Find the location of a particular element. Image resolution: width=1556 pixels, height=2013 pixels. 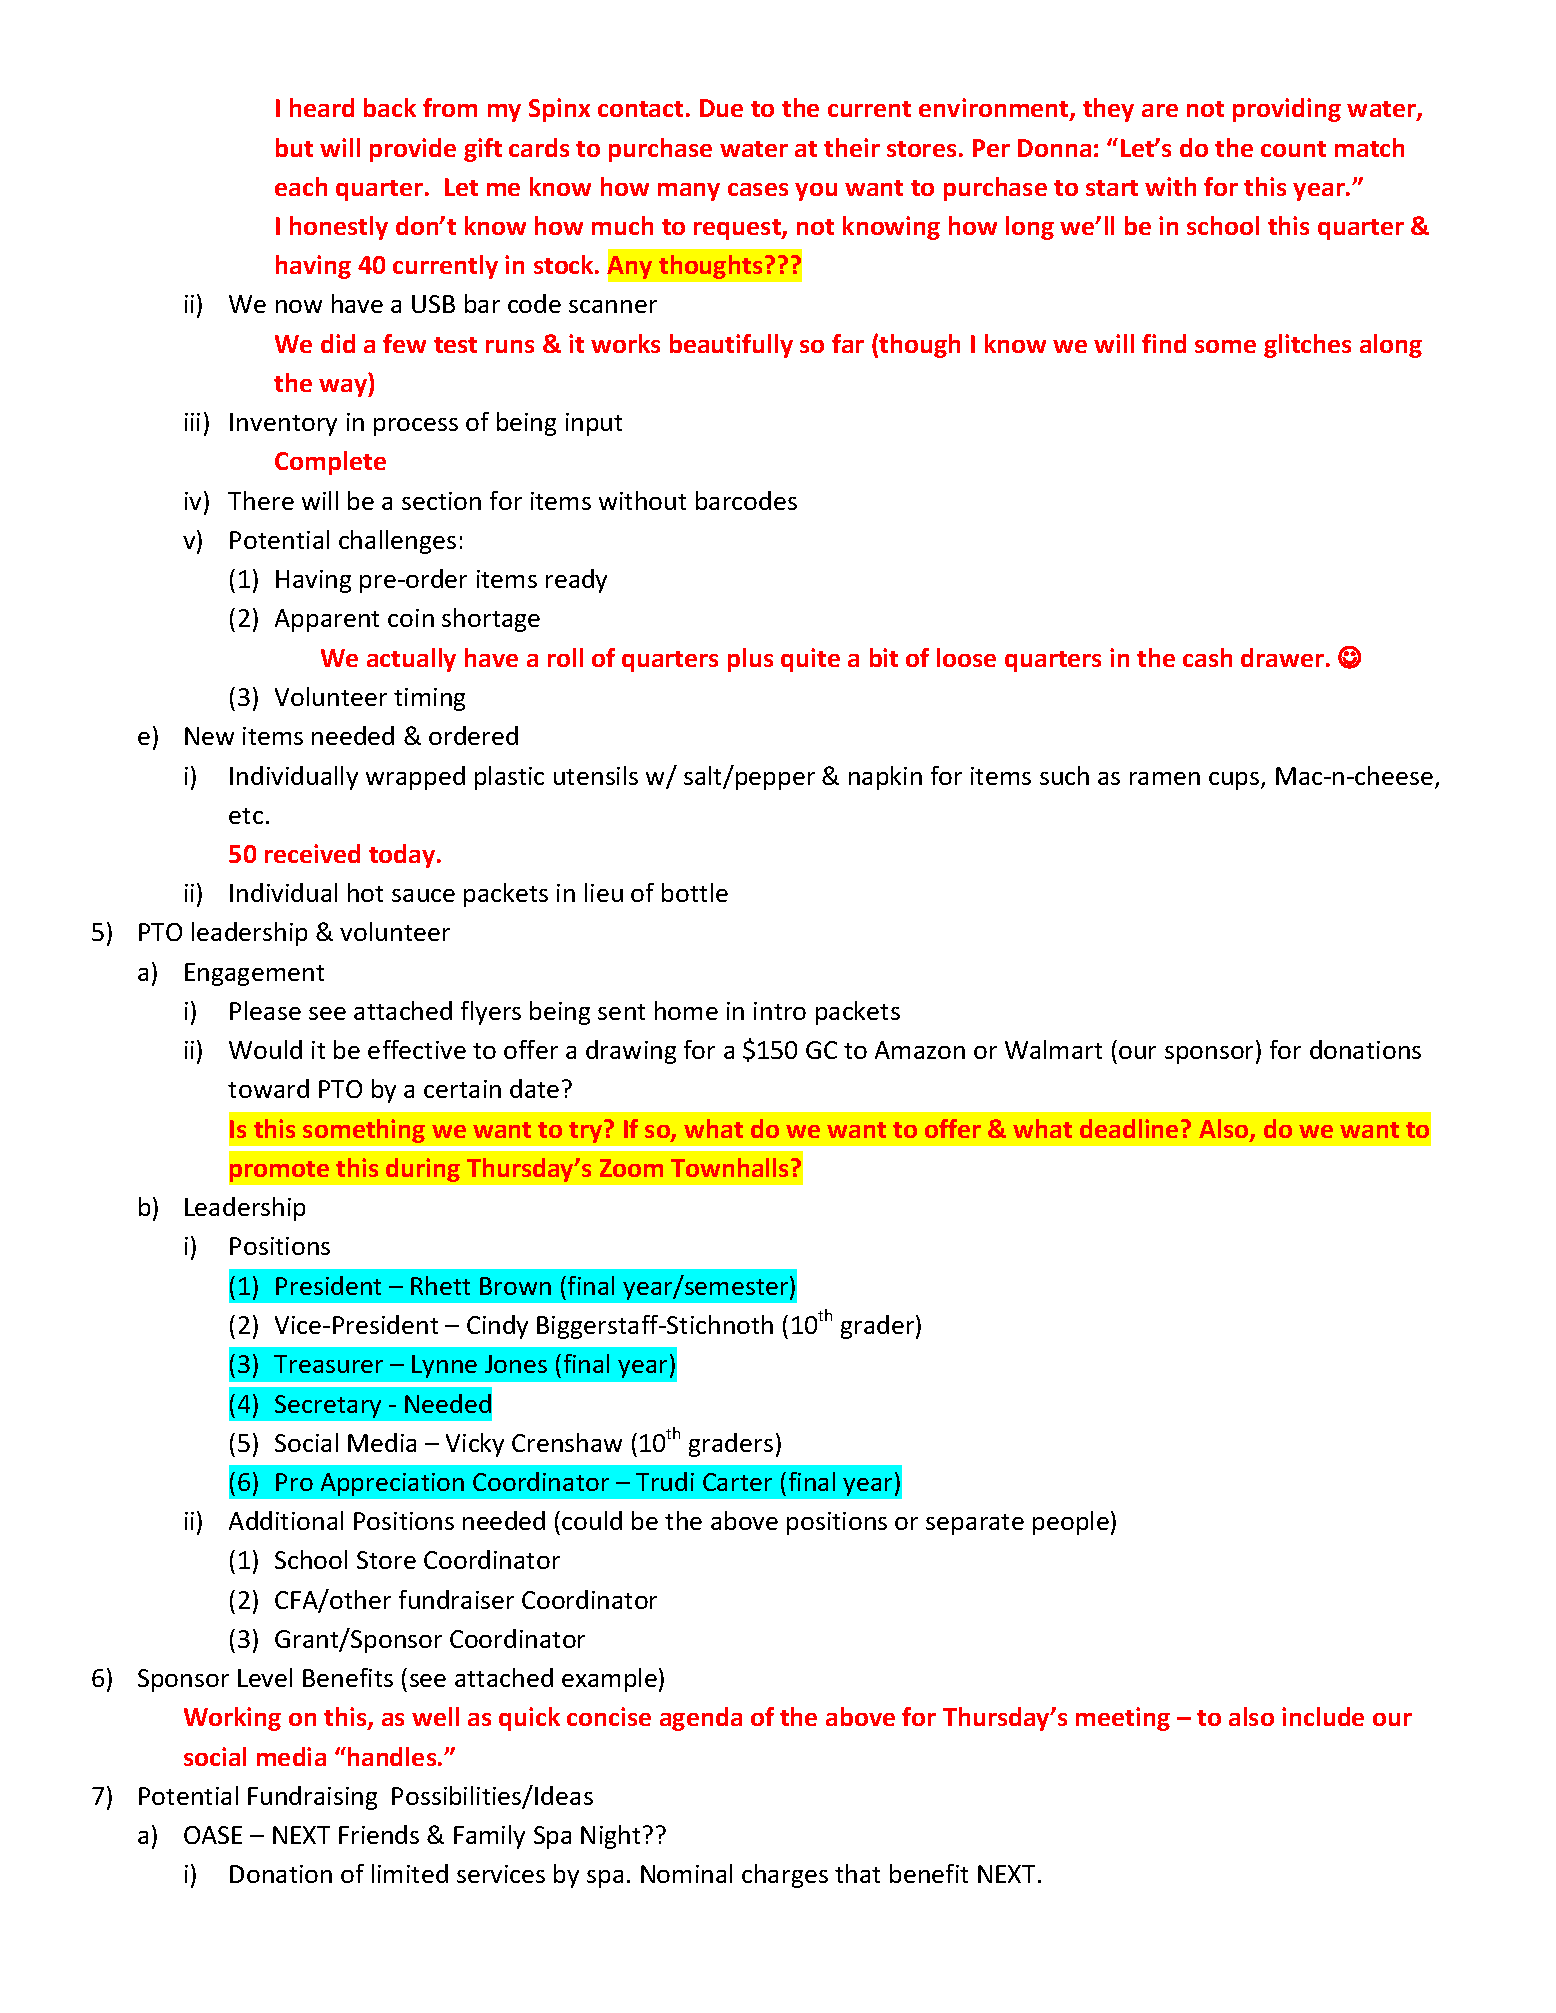

Carter is located at coordinates (737, 1482).
